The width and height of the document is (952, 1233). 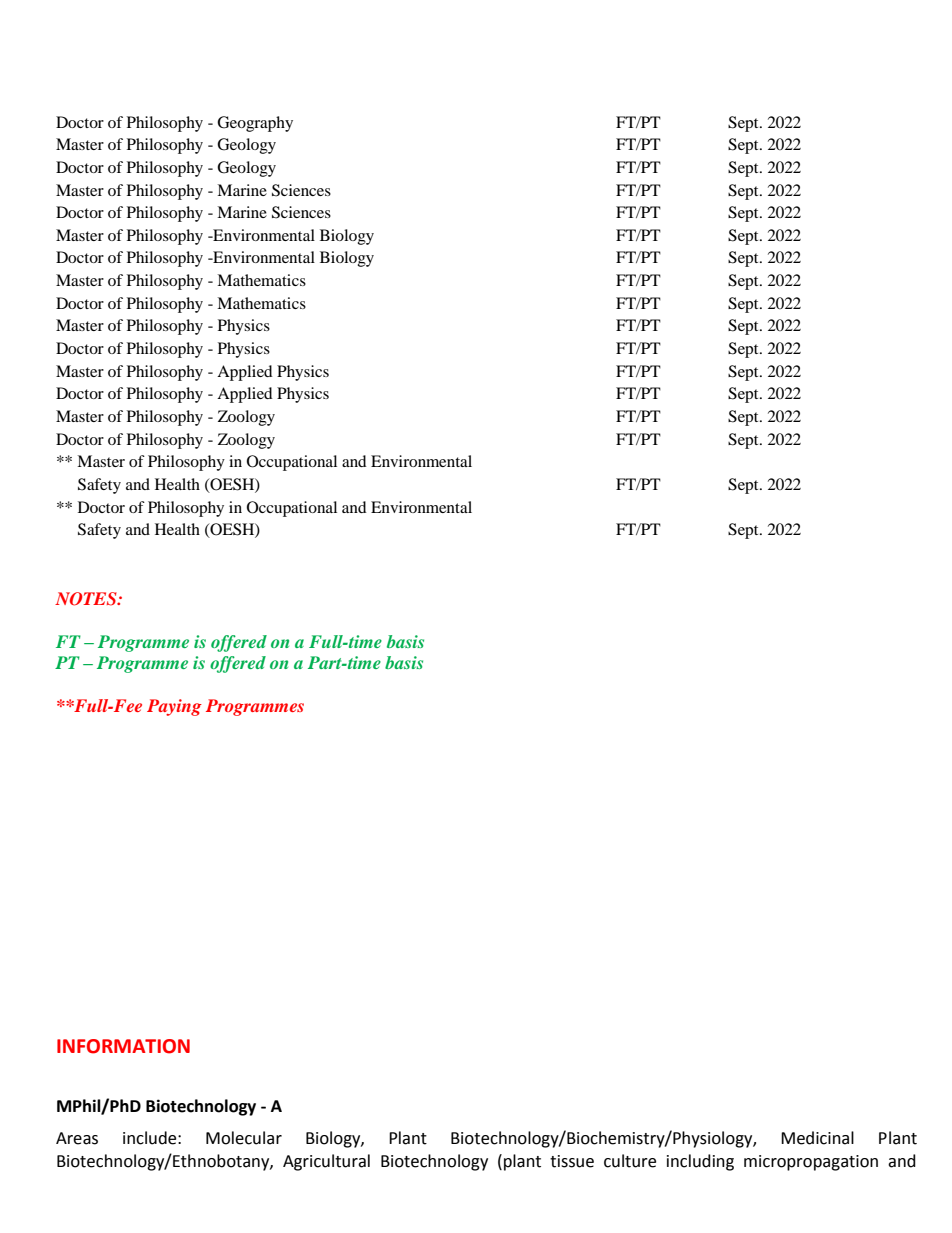 What do you see at coordinates (817, 1138) in the document?
I see `Medicinal` at bounding box center [817, 1138].
